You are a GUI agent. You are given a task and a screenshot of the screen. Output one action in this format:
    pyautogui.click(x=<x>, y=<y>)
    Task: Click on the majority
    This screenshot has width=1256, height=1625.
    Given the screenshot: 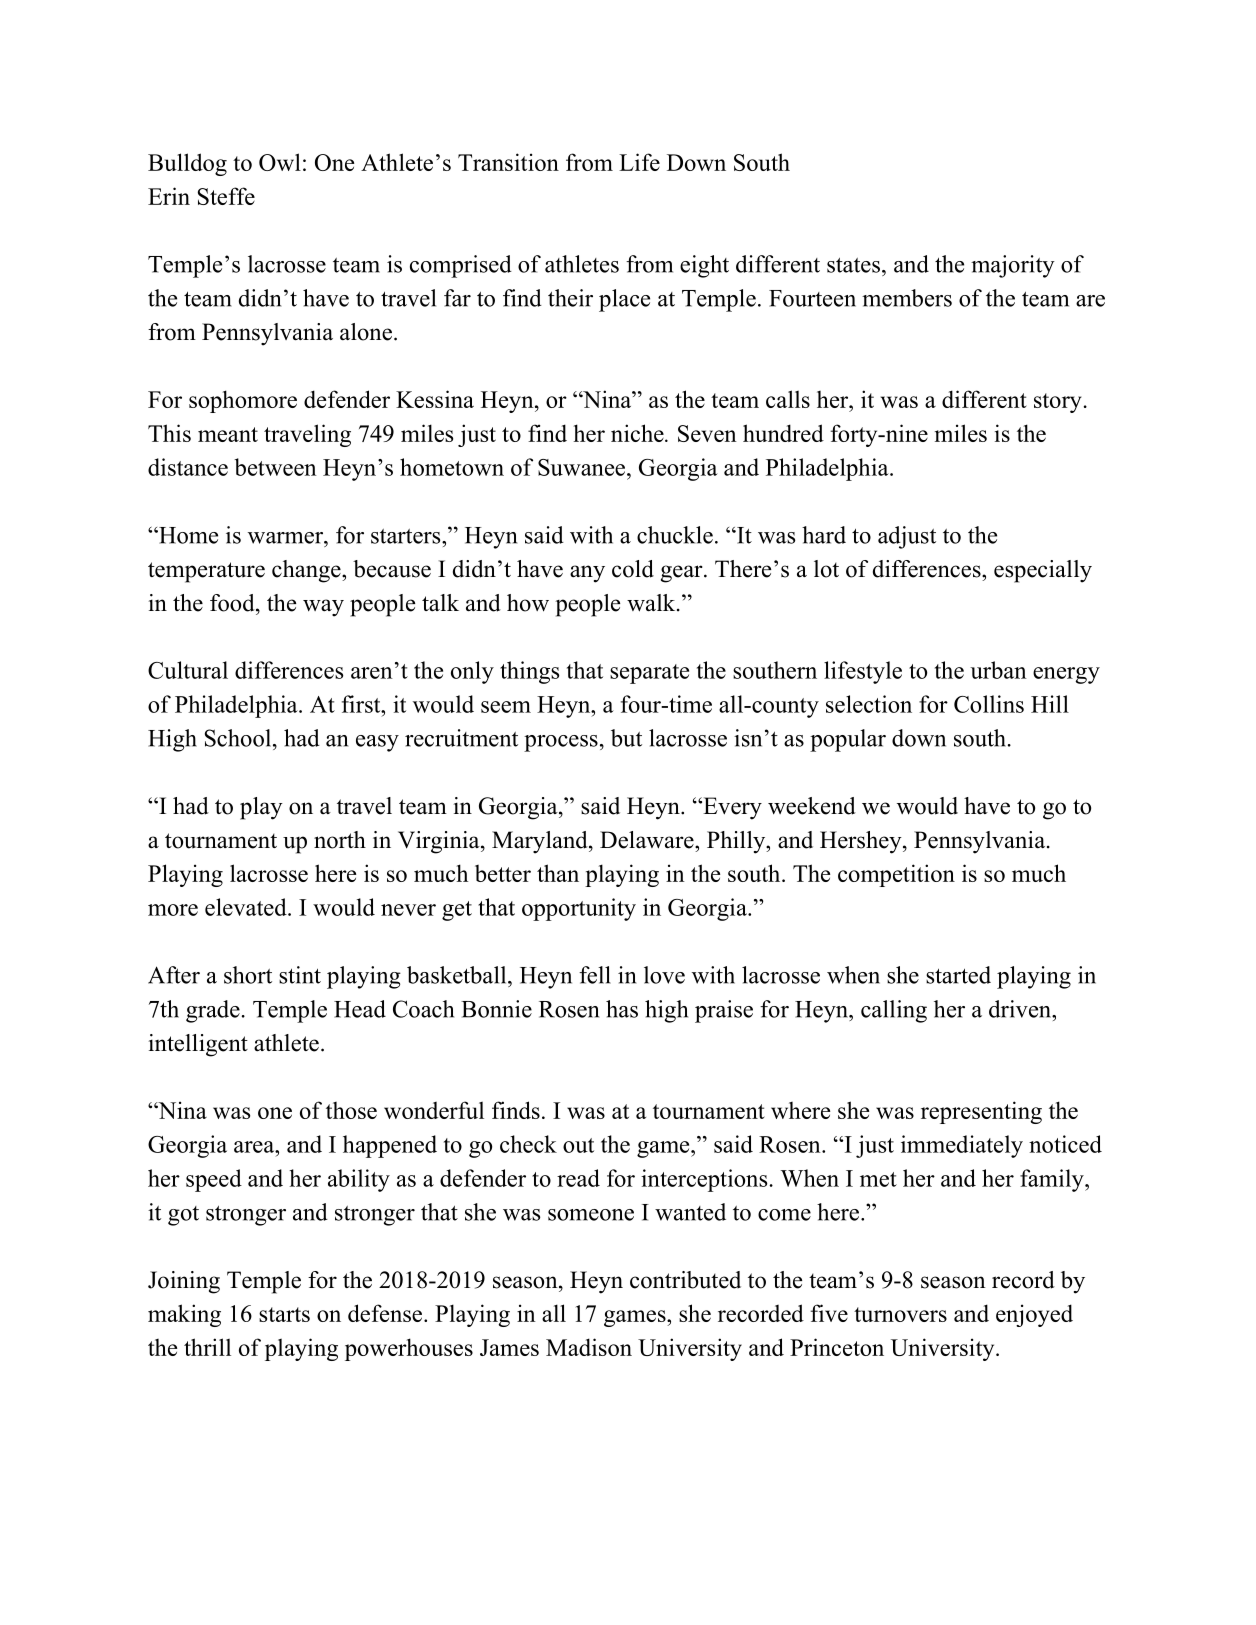 What is the action you would take?
    pyautogui.click(x=1013, y=266)
